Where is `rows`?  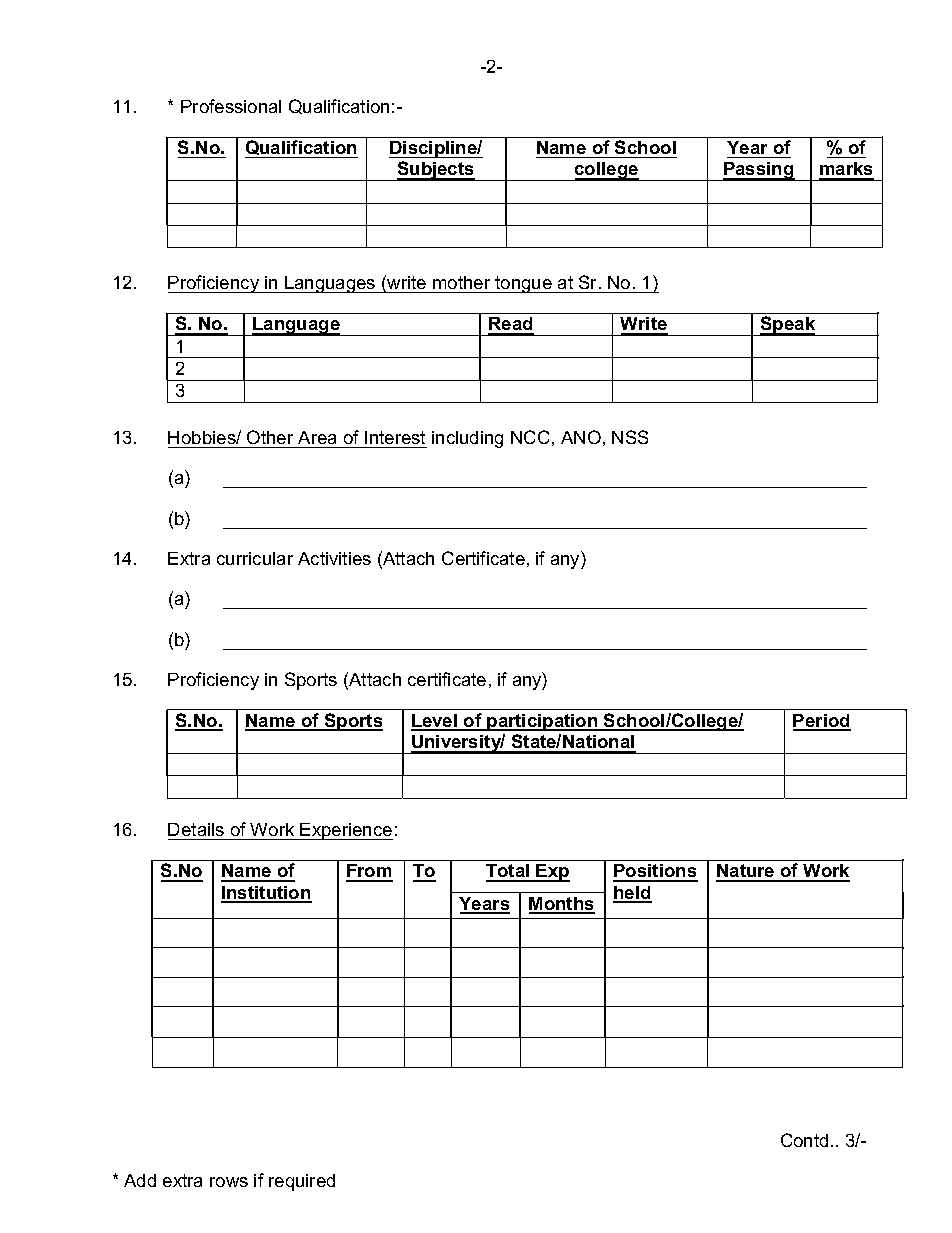 rows is located at coordinates (229, 1182).
